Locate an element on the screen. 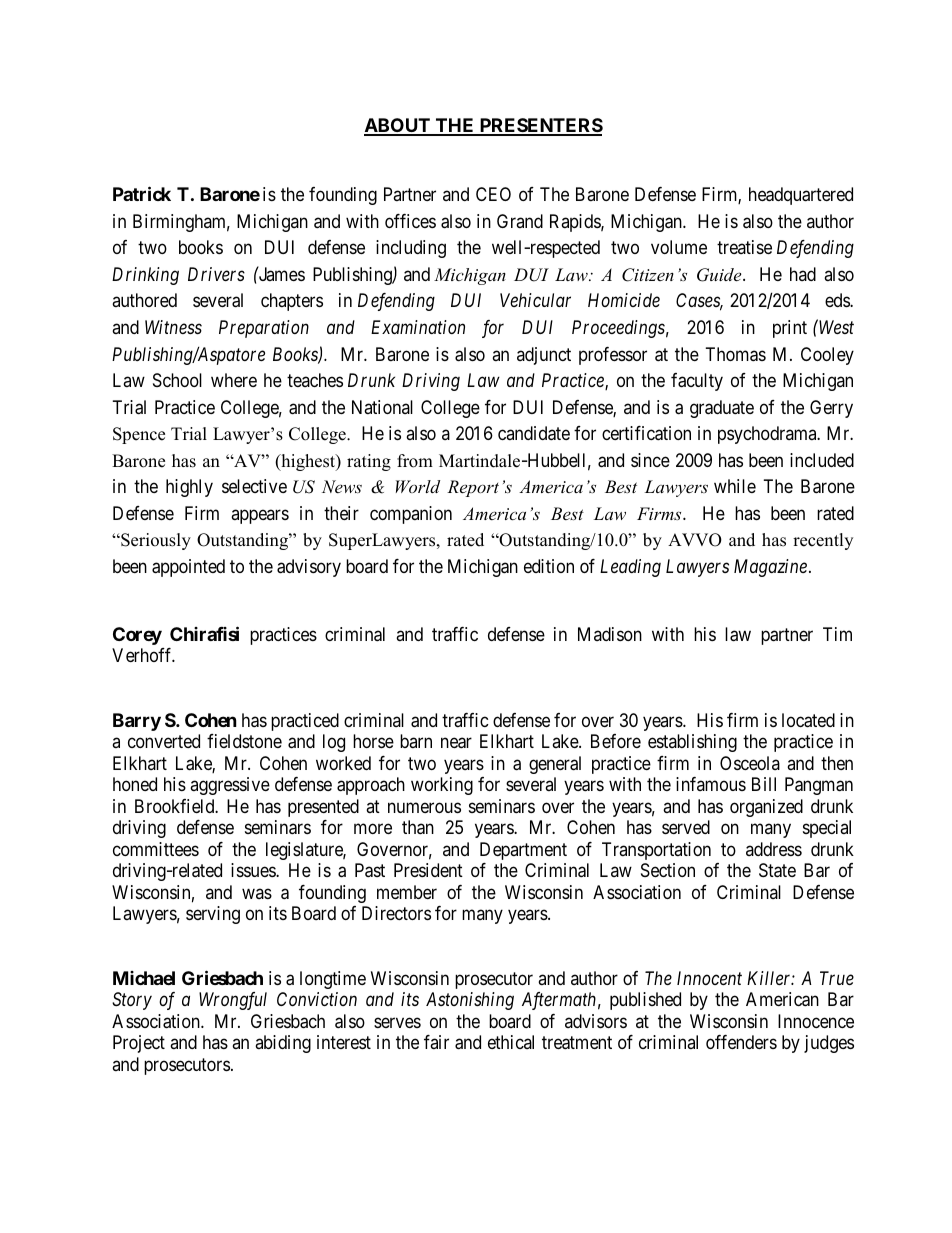  adjunct is located at coordinates (544, 356).
